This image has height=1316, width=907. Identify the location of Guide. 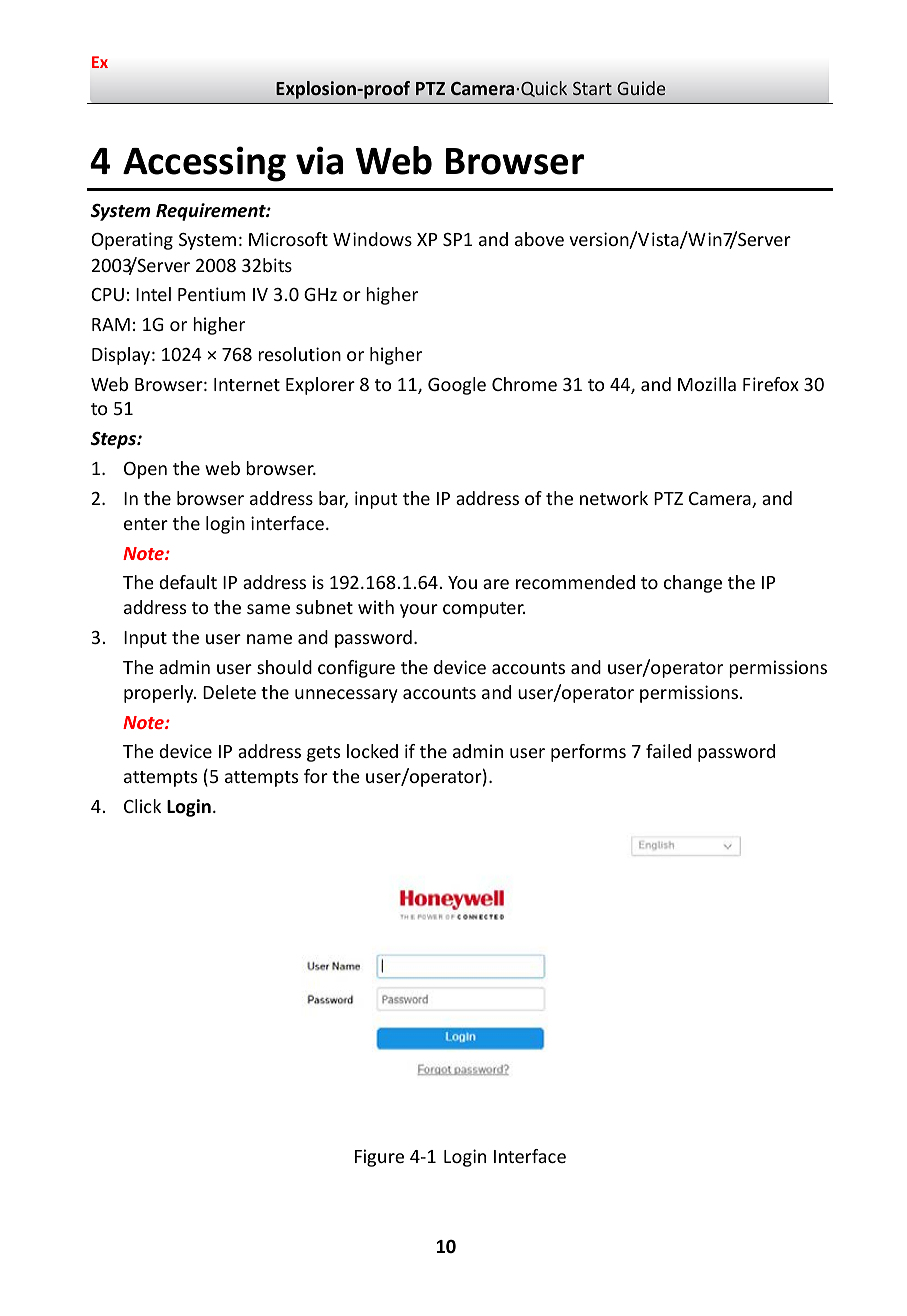
(641, 88).
